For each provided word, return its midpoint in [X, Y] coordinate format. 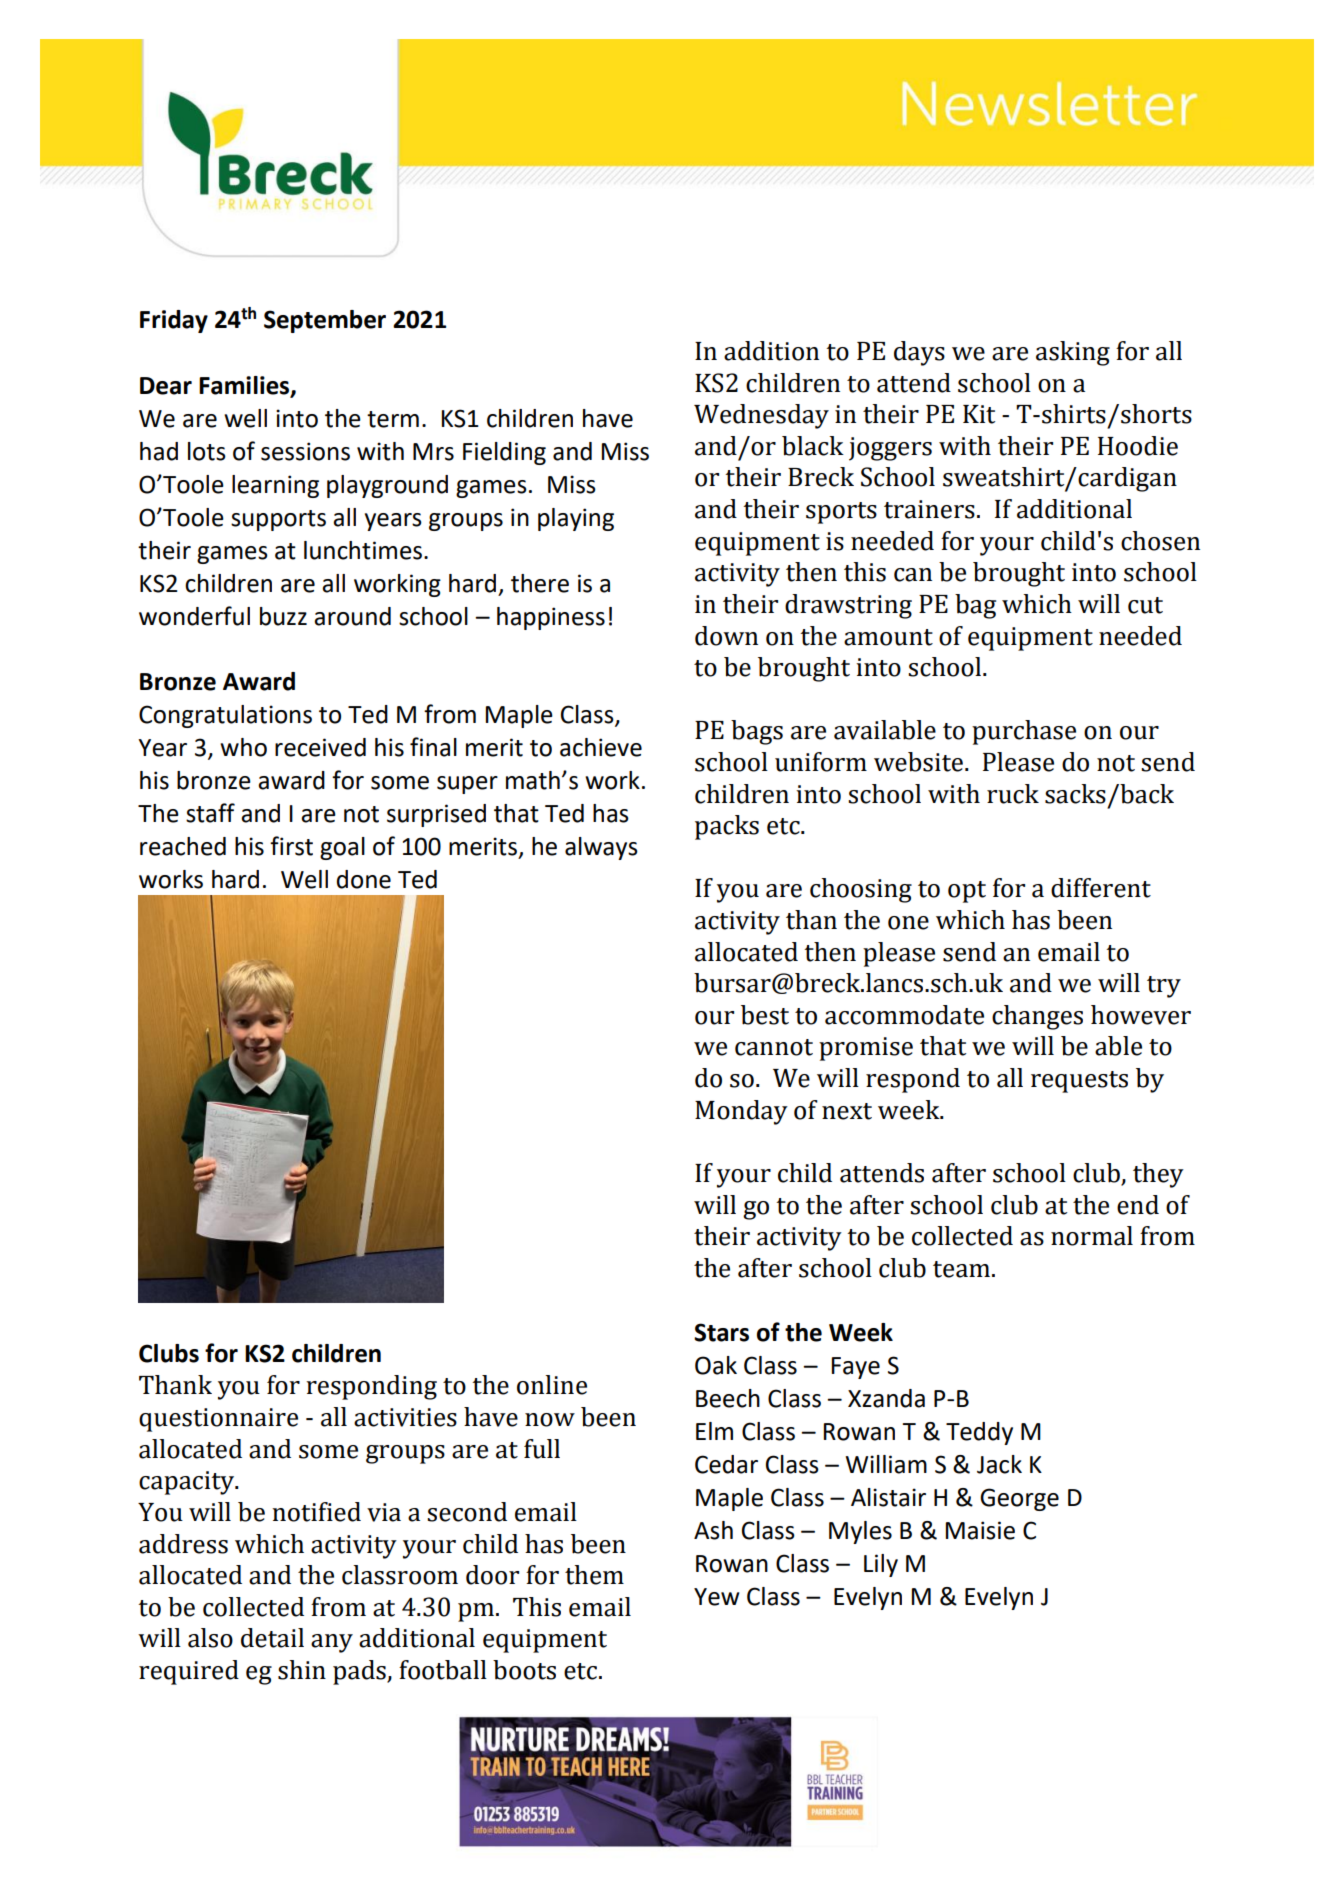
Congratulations [225, 716]
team [961, 1269]
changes [1037, 1017]
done [364, 879]
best [765, 1015]
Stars [721, 1332]
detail [272, 1638]
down [726, 636]
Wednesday [761, 416]
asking [1073, 353]
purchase [1024, 732]
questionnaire [218, 1420]
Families [245, 386]
